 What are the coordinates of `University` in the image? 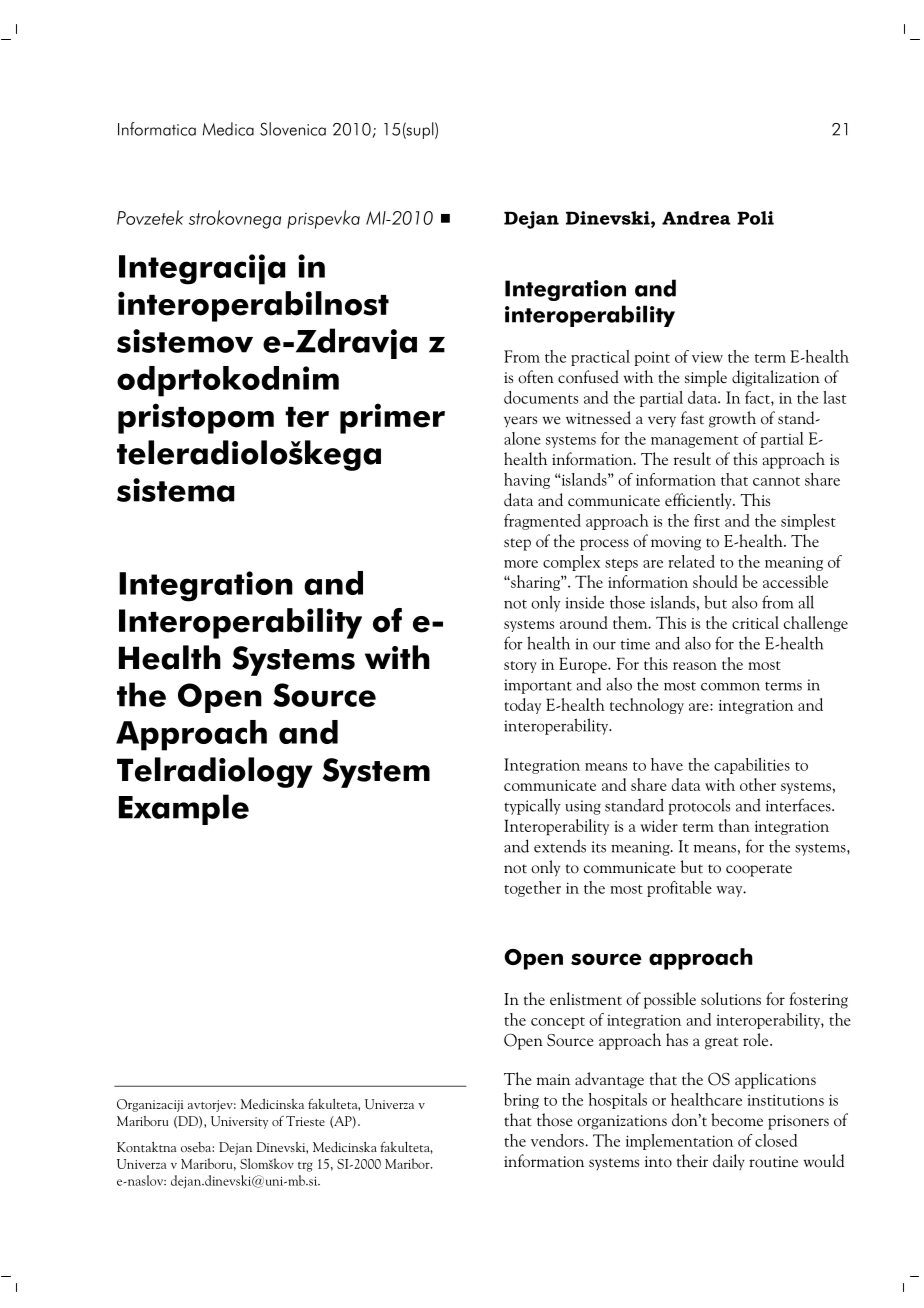 It's located at (239, 1122).
